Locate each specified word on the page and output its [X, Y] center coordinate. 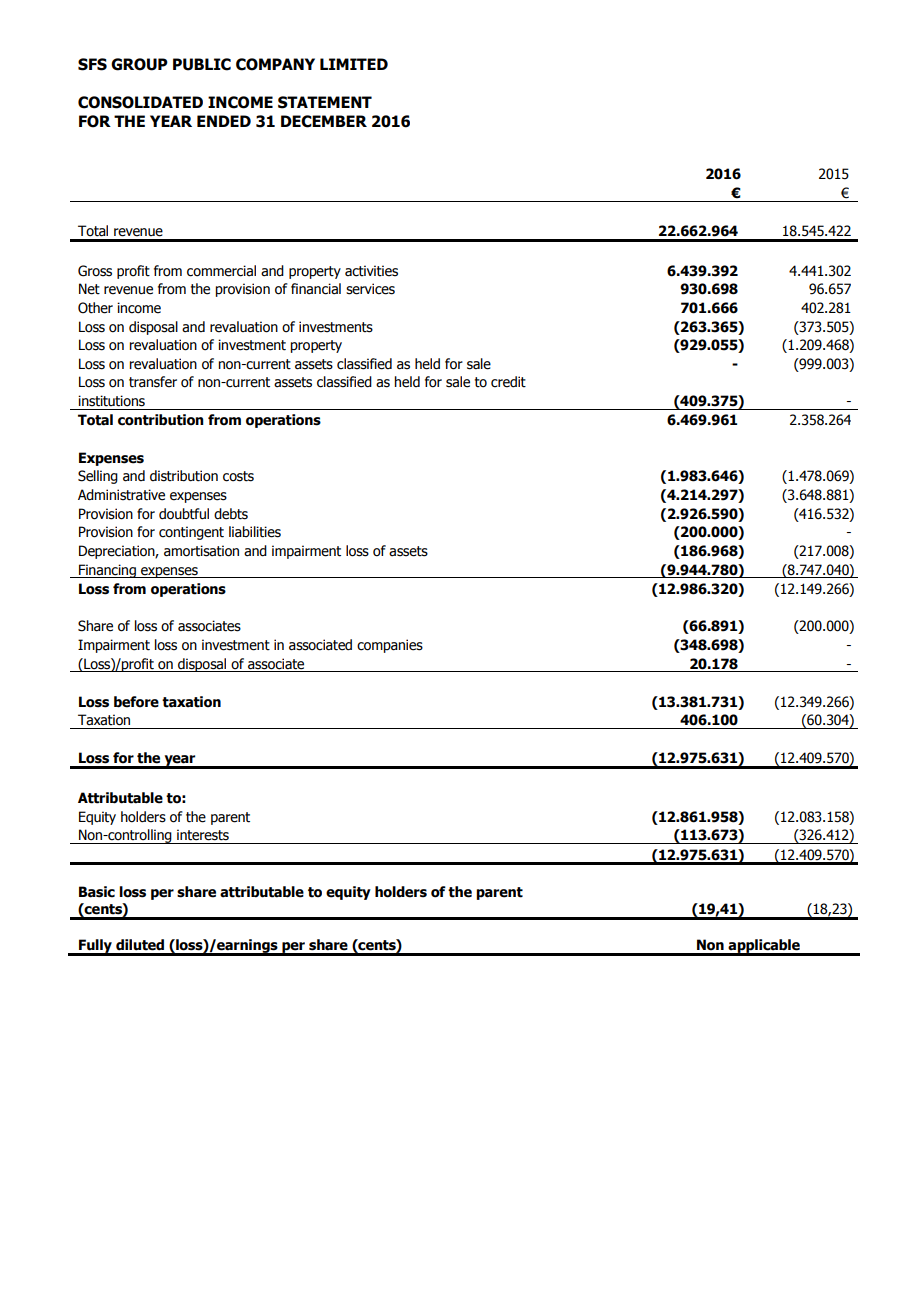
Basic [97, 892]
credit [508, 382]
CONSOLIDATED [140, 102]
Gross [95, 271]
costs [238, 476]
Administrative [121, 495]
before [136, 702]
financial [316, 289]
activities [371, 271]
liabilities [255, 532]
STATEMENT [325, 102]
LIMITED [354, 64]
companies [390, 646]
